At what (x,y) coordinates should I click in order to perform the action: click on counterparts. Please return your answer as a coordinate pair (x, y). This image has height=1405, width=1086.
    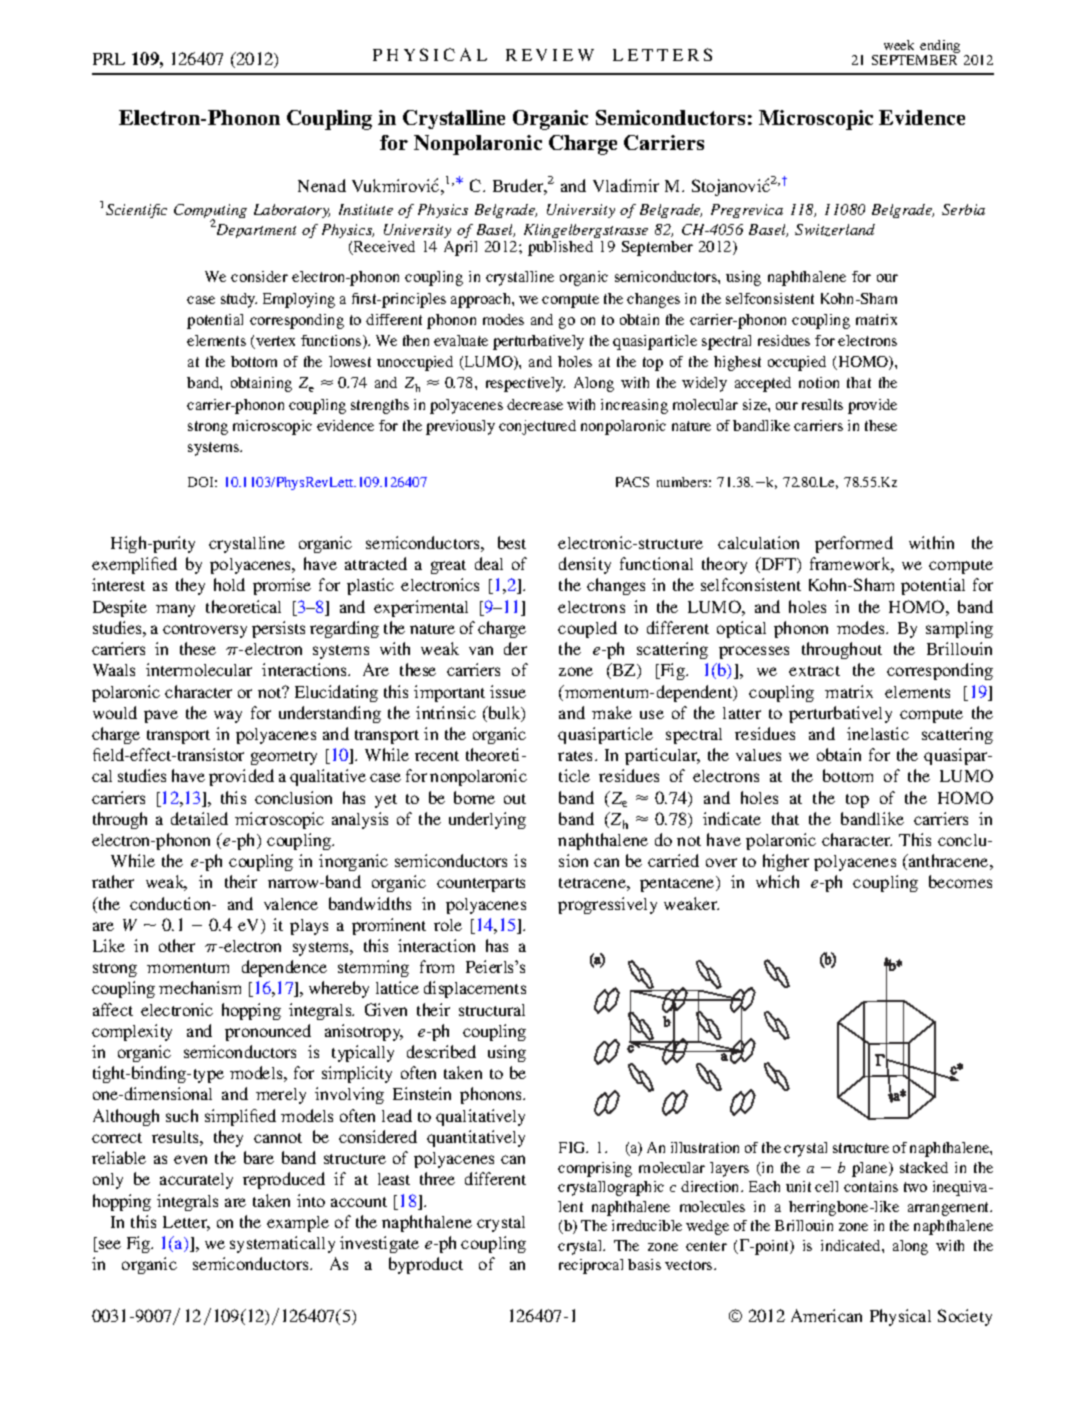
    Looking at the image, I should click on (481, 885).
